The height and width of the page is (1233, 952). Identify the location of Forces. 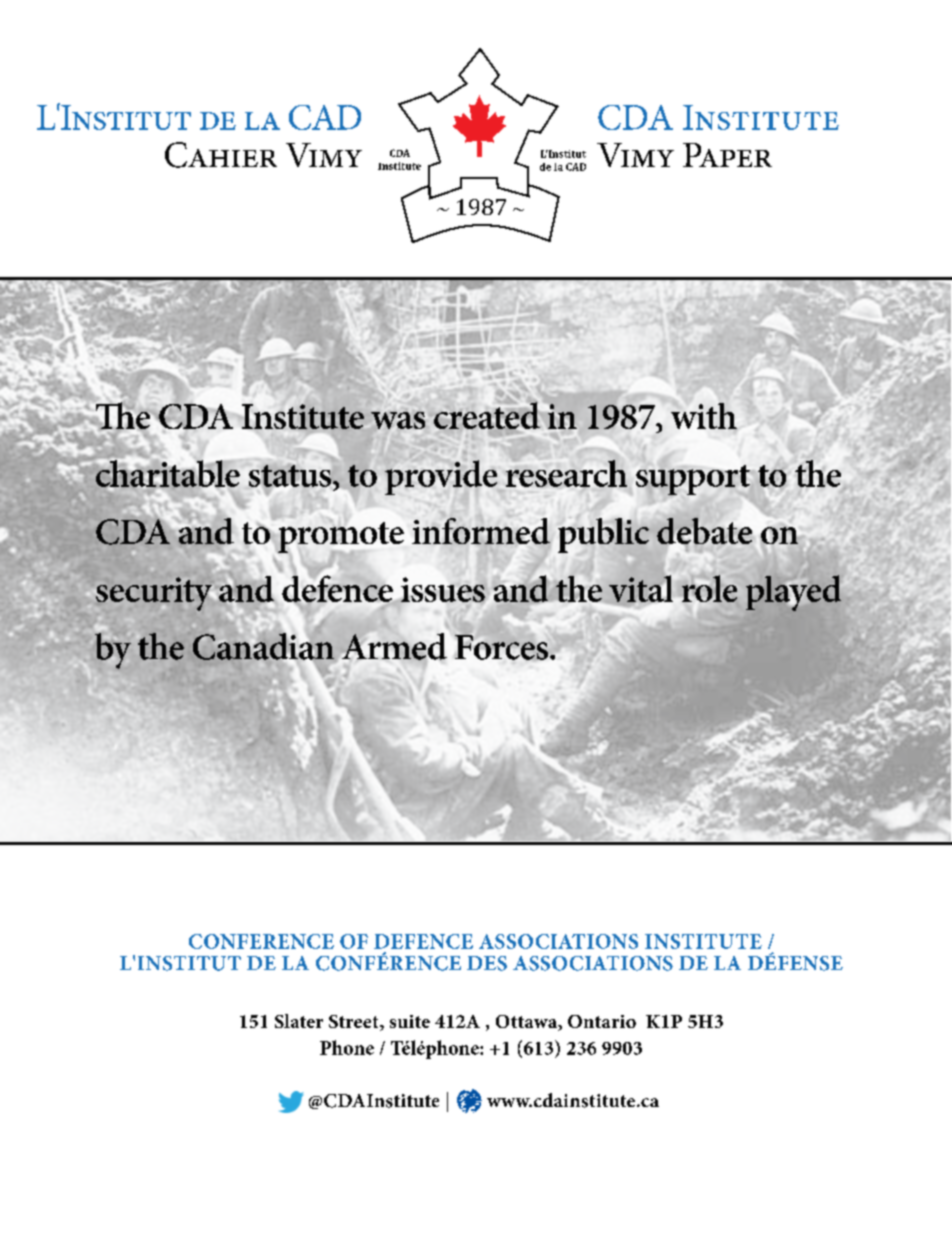
(501, 647).
